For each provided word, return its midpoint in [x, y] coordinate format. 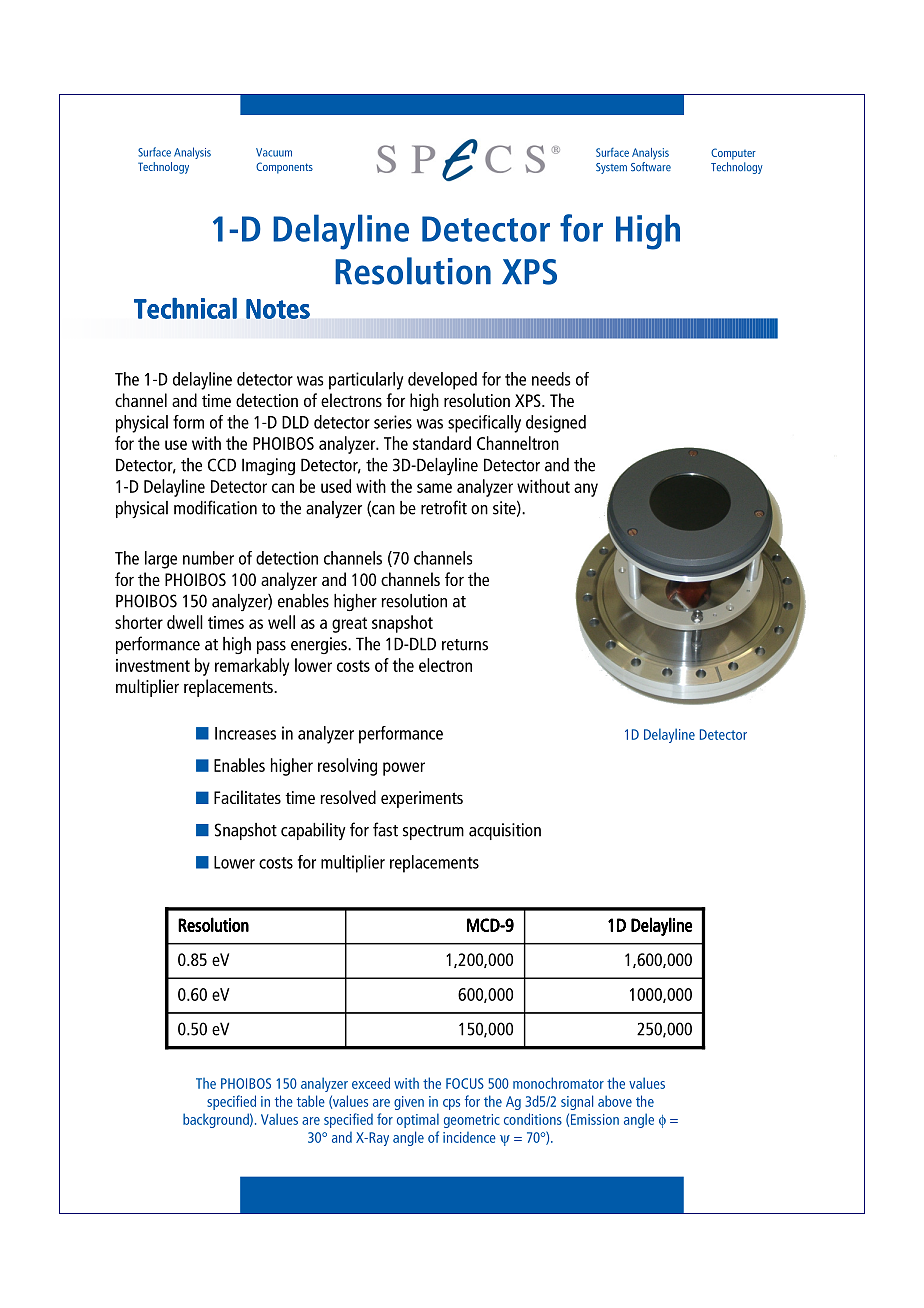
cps [451, 1104]
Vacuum [274, 152]
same [434, 488]
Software [651, 167]
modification [215, 507]
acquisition [505, 831]
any [586, 490]
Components [284, 168]
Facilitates [247, 797]
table [311, 1101]
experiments [422, 799]
